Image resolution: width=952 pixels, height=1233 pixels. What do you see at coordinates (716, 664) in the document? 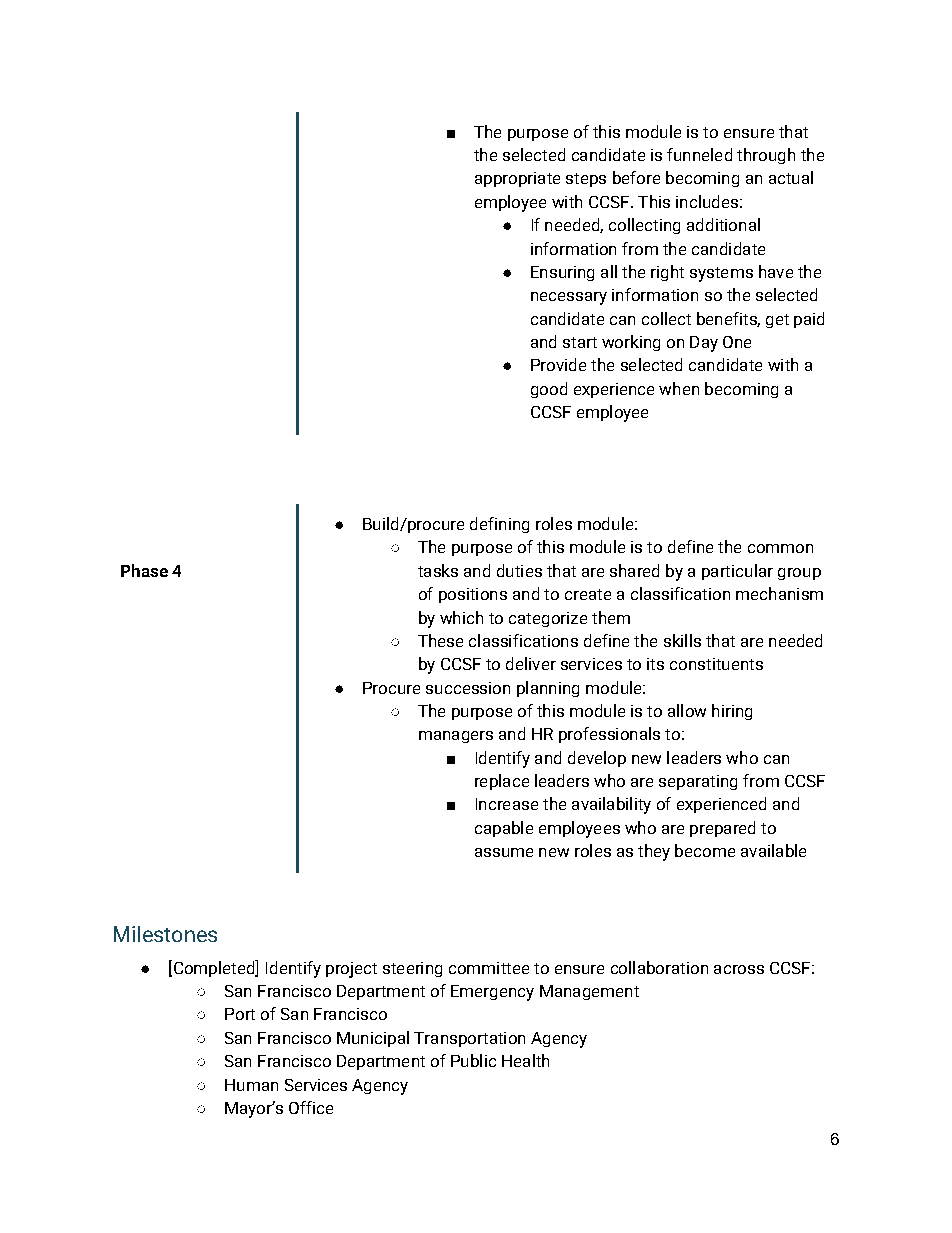
I see `constituents` at bounding box center [716, 664].
